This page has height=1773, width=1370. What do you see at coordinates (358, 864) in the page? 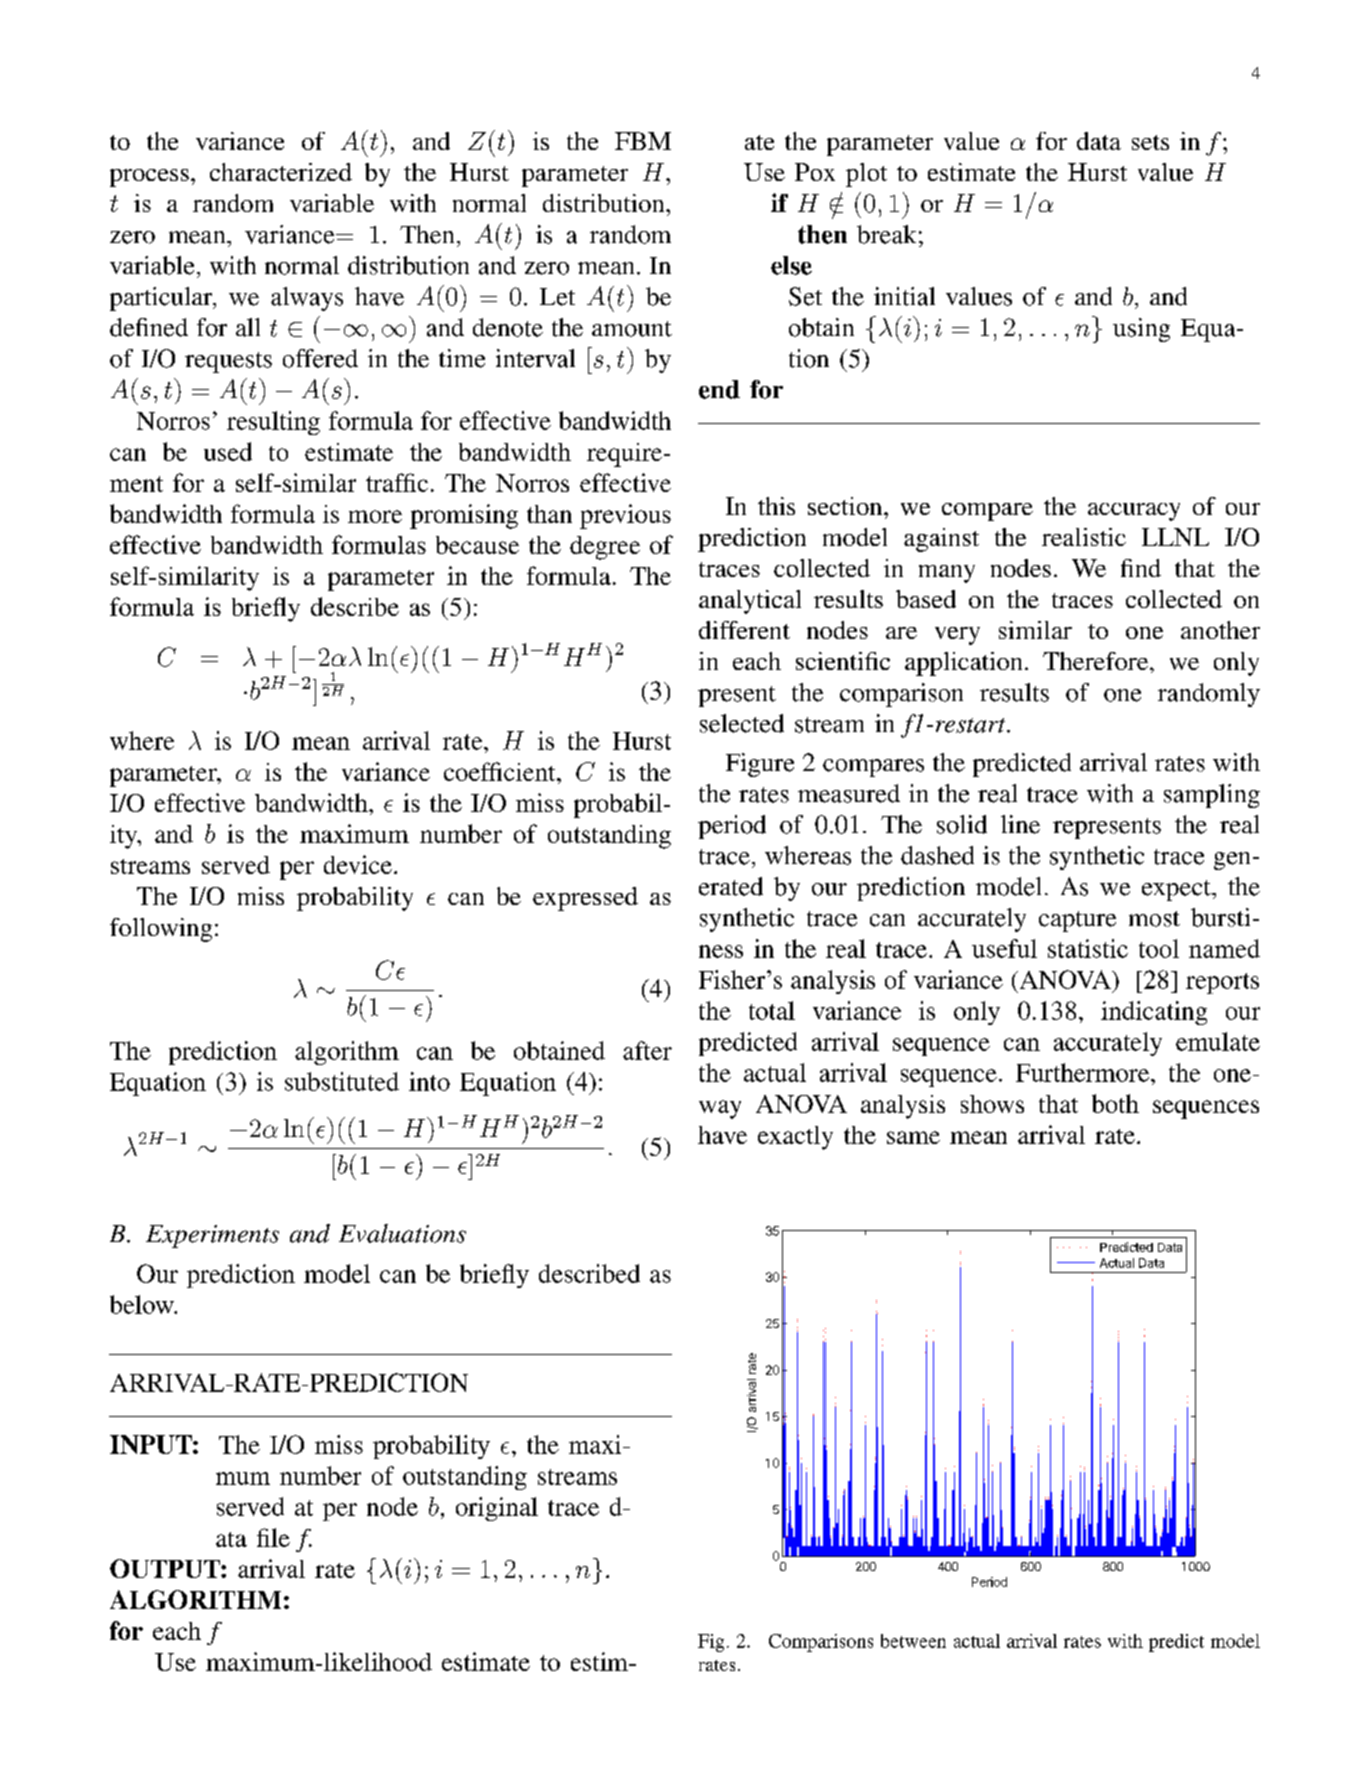
I see `device` at bounding box center [358, 864].
